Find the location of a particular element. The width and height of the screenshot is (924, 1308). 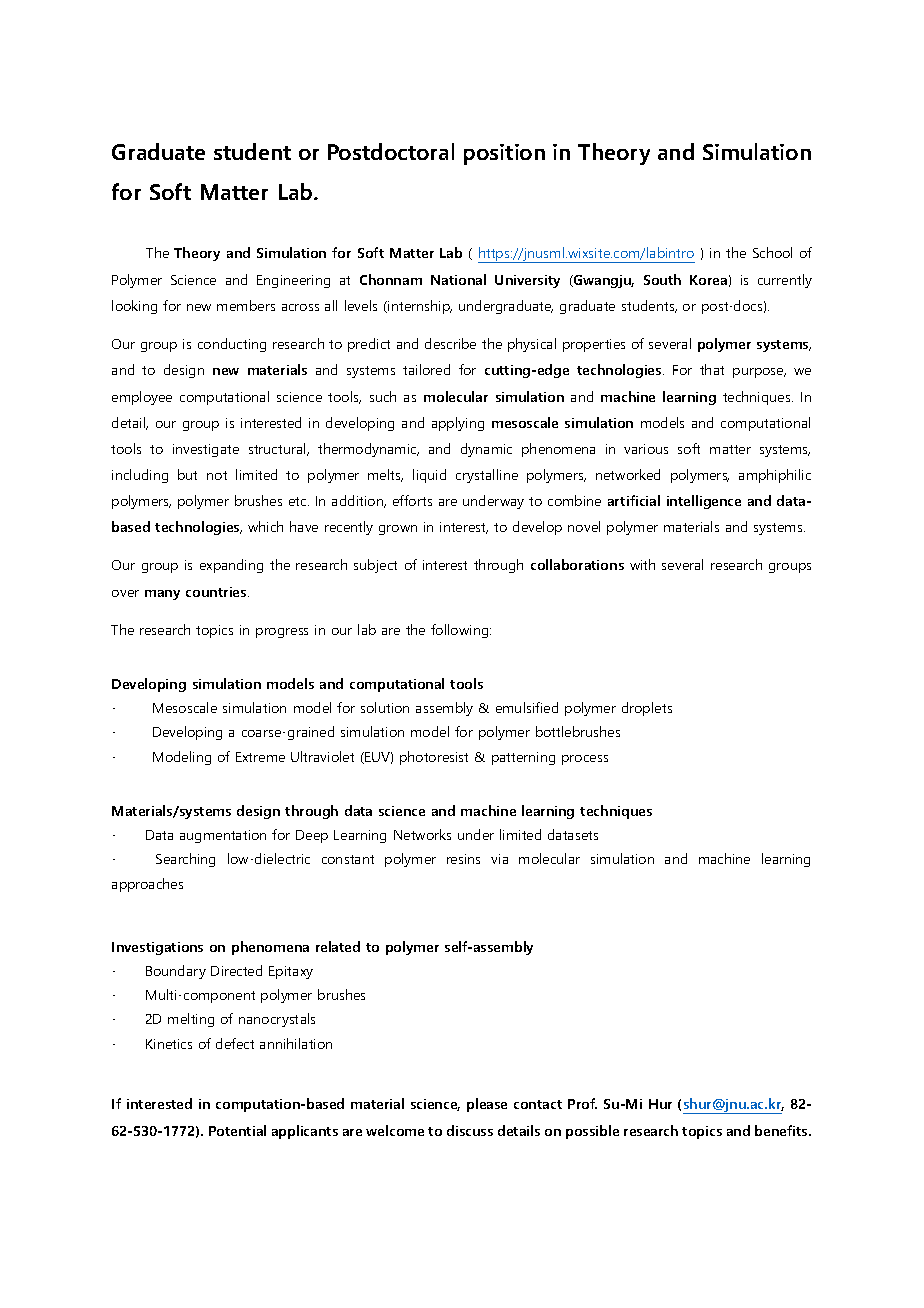

School is located at coordinates (772, 252).
